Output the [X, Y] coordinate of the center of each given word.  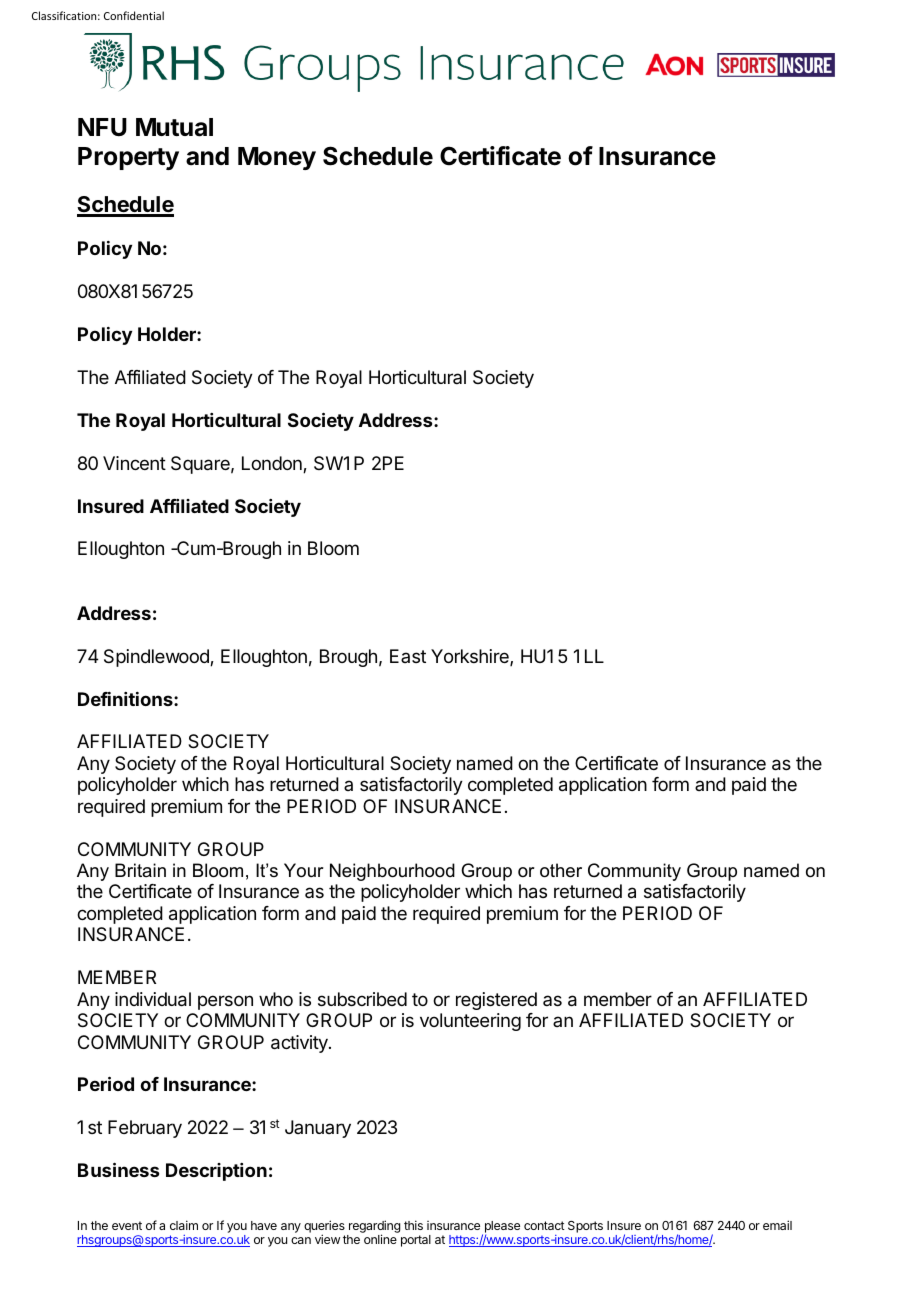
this [413, 1225]
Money [277, 158]
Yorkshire [471, 657]
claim [184, 1225]
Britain [140, 870]
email [777, 1225]
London [273, 464]
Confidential [134, 15]
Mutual [174, 127]
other [561, 870]
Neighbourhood [392, 872]
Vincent [134, 463]
